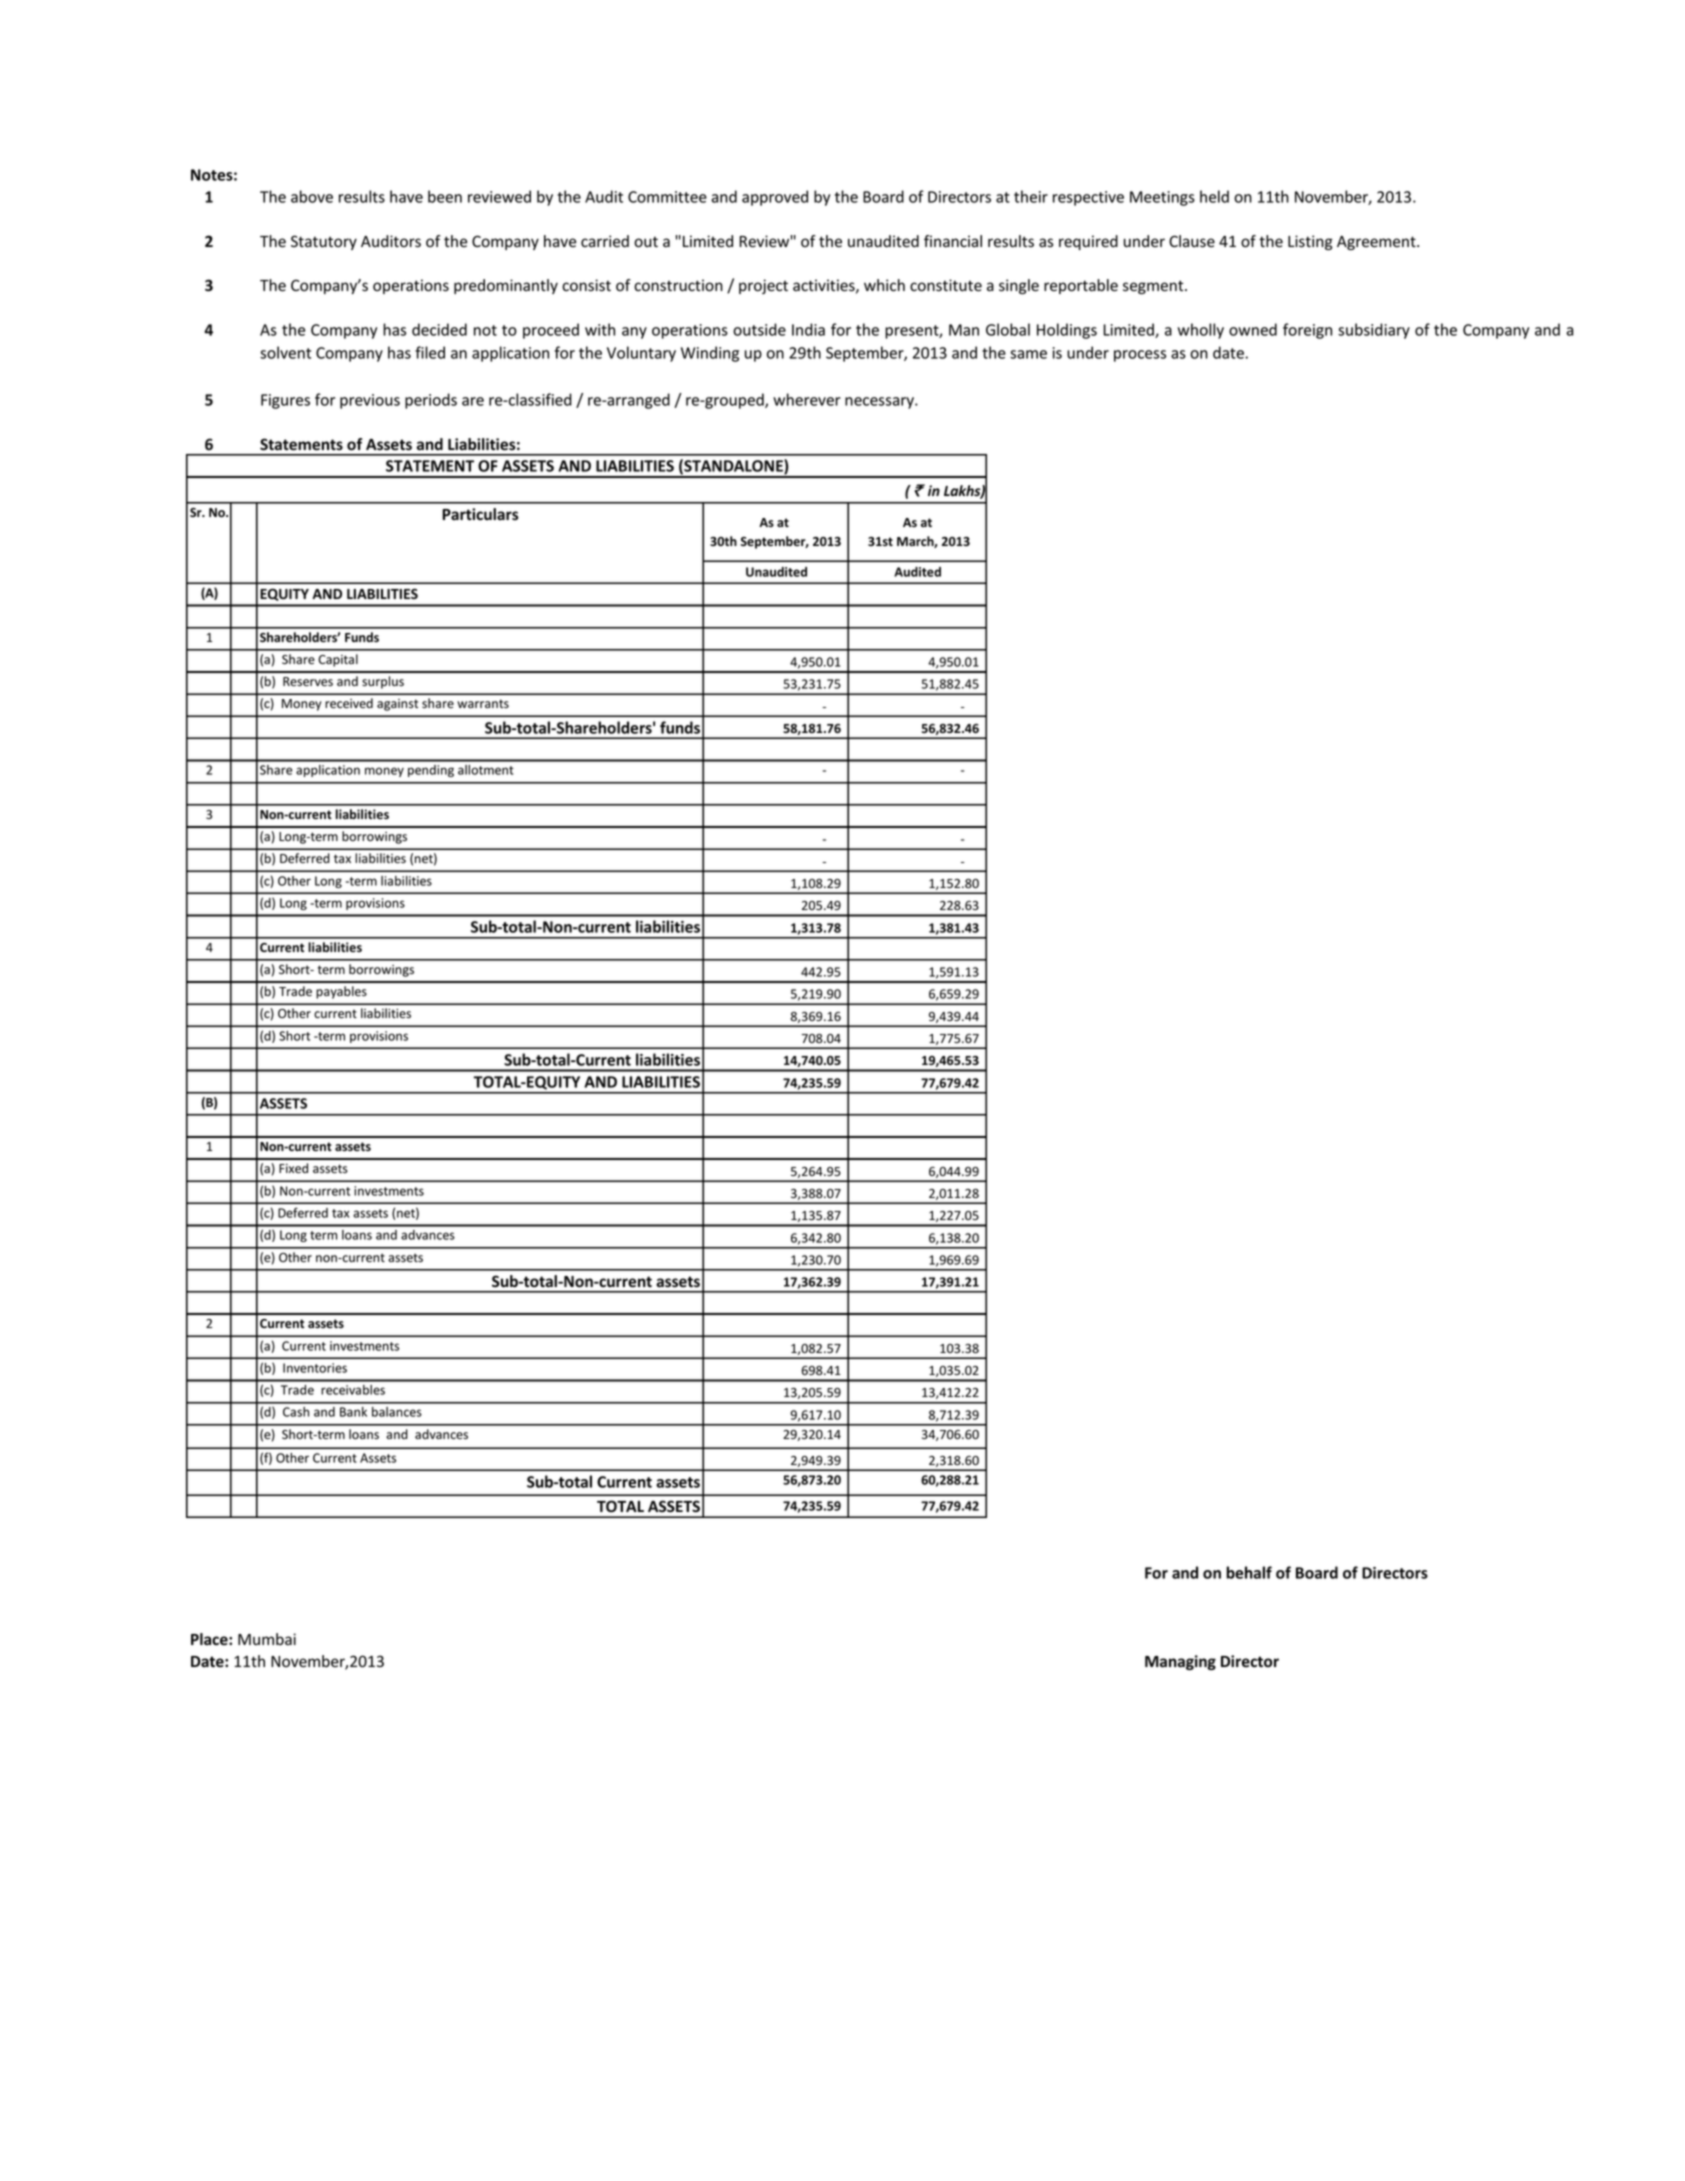 This screenshot has width=1685, height=2181. Describe the element at coordinates (267, 1639) in the screenshot. I see `Mumbai` at that location.
